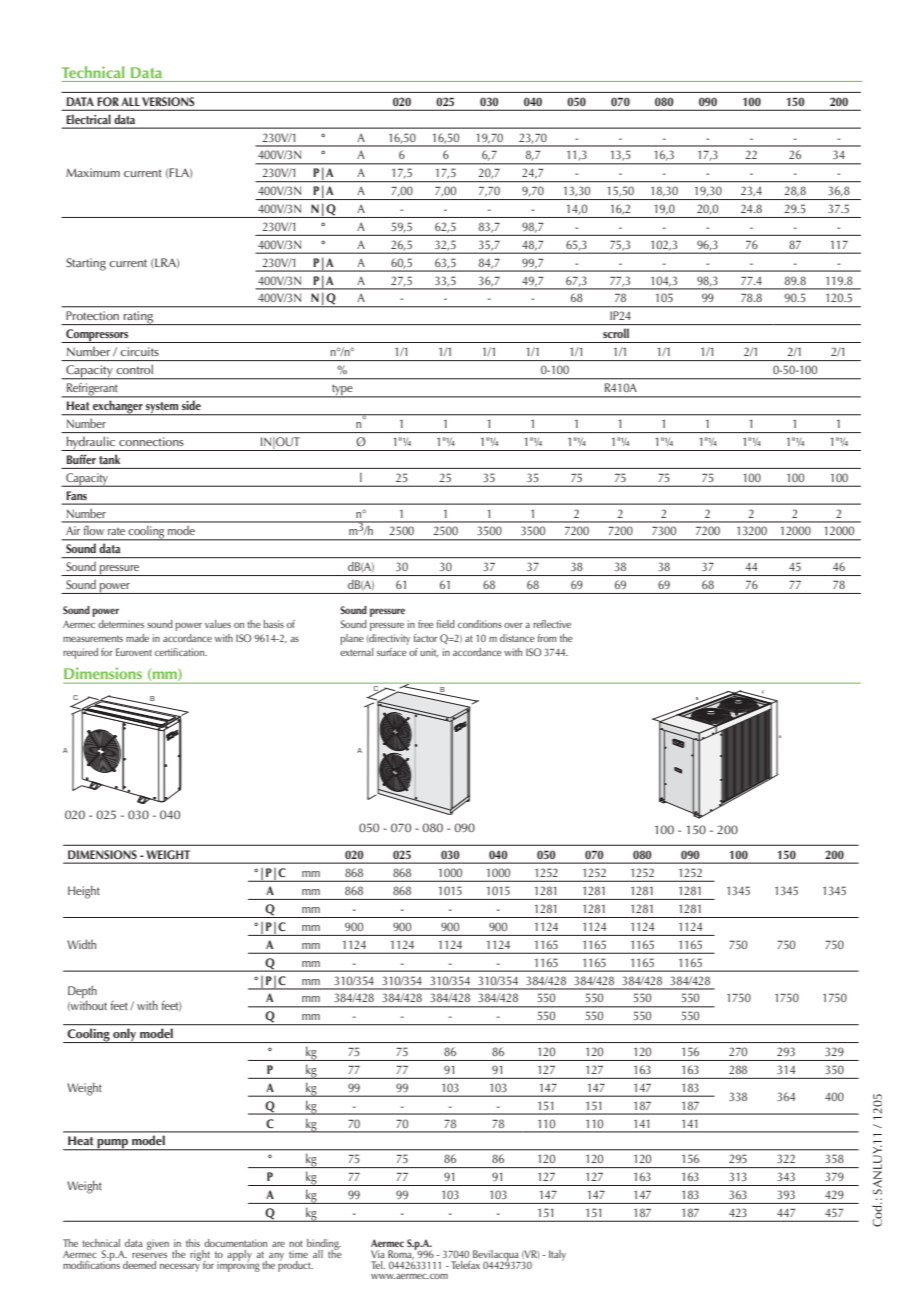 The width and height of the page is (924, 1308). What do you see at coordinates (342, 391) in the page?
I see `type` at bounding box center [342, 391].
